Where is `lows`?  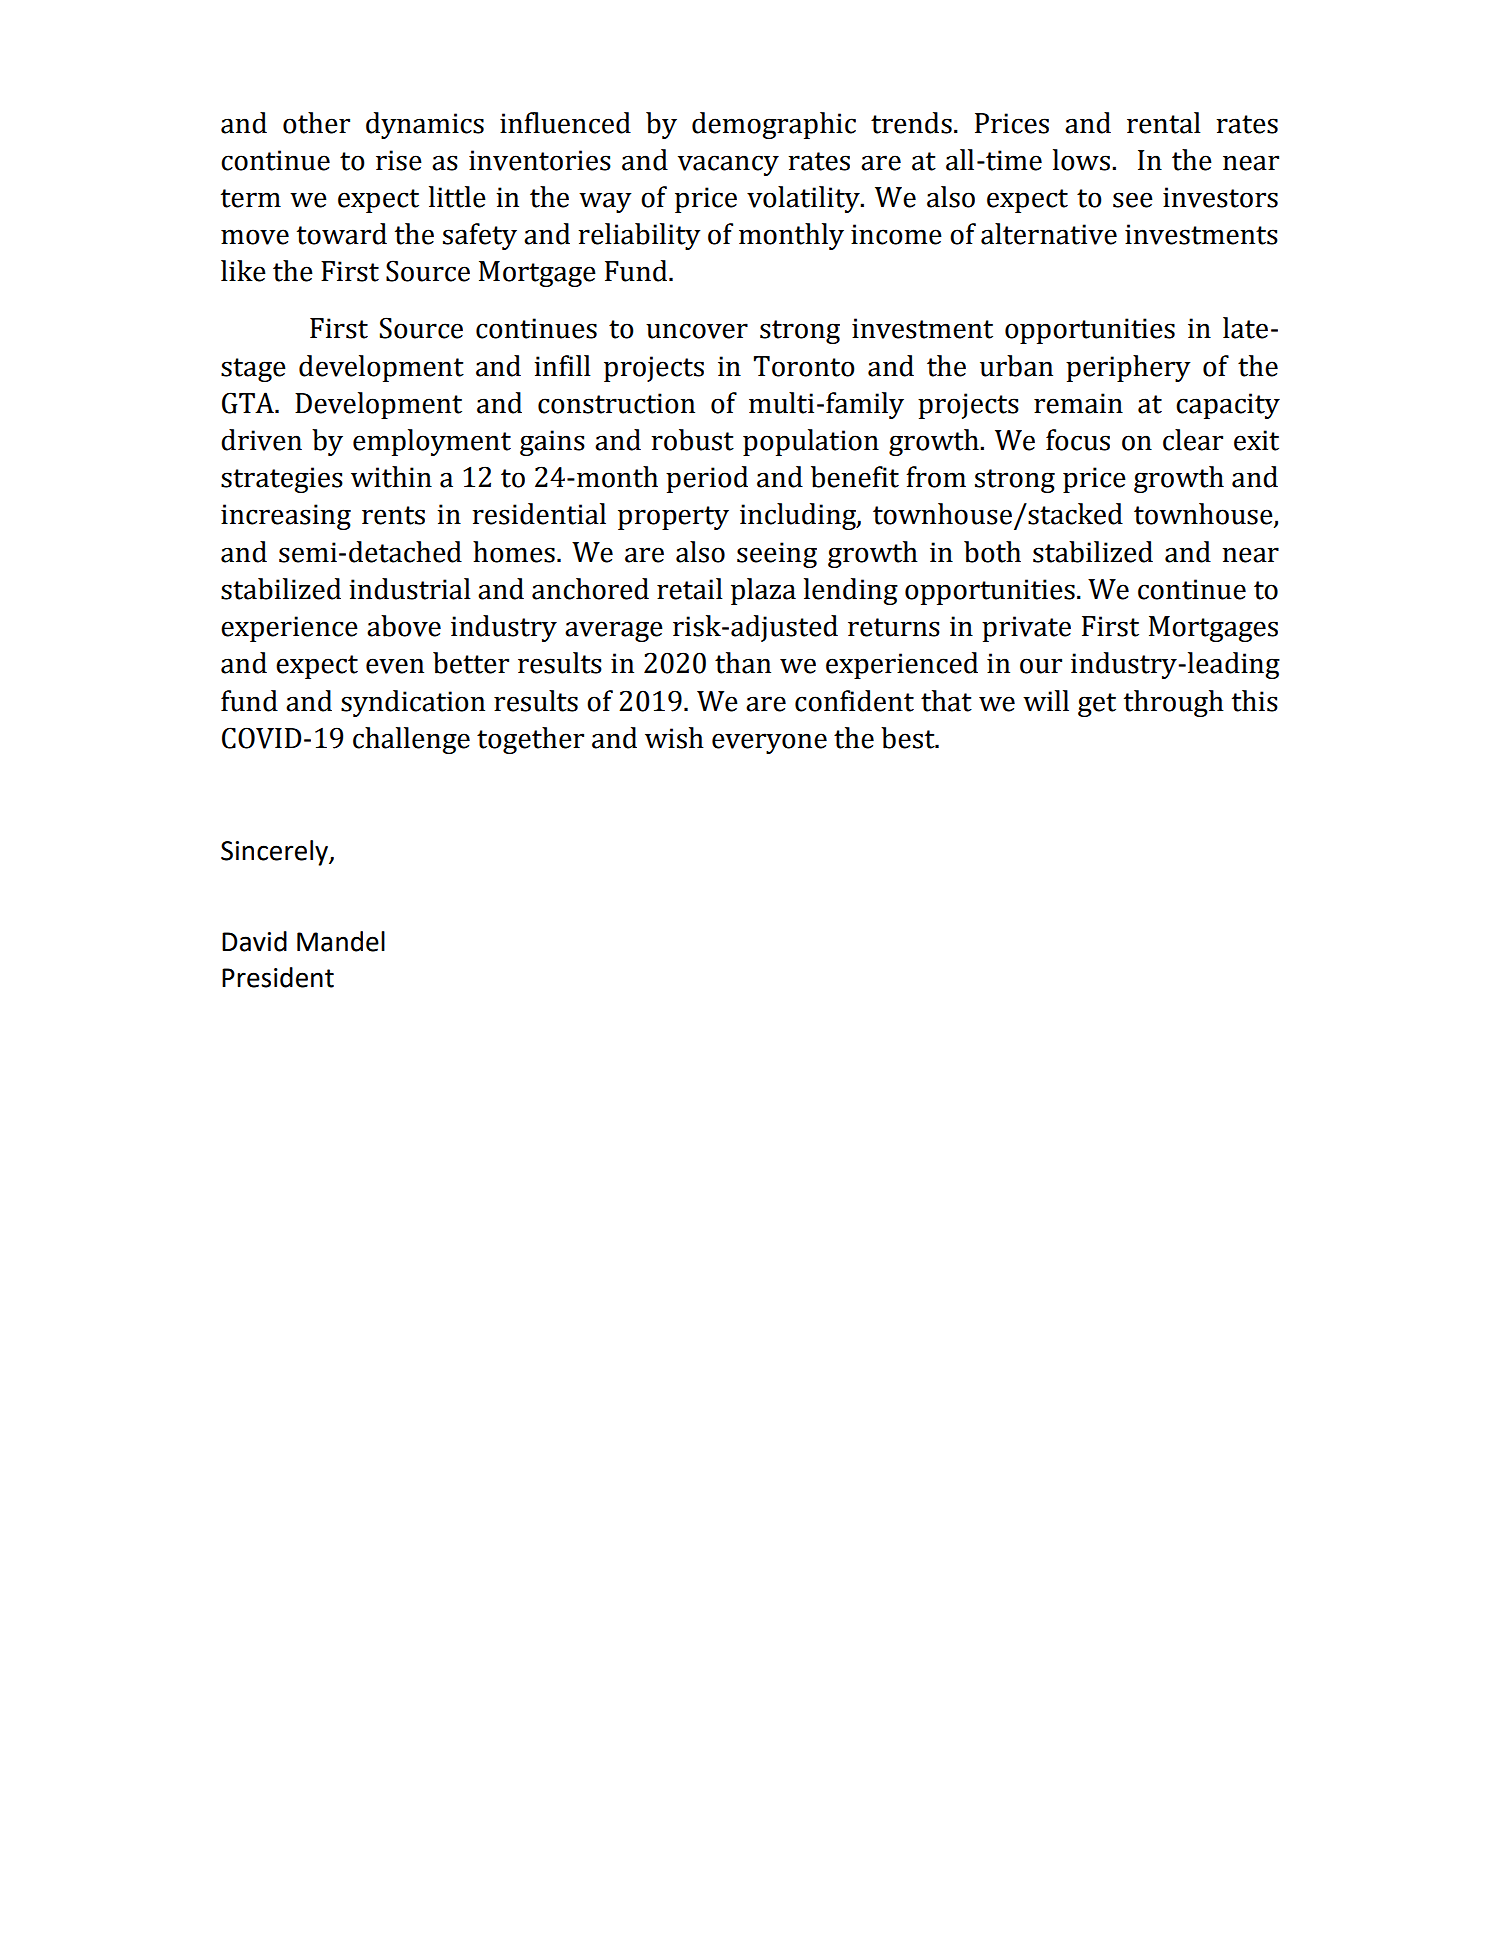 lows is located at coordinates (1083, 160).
